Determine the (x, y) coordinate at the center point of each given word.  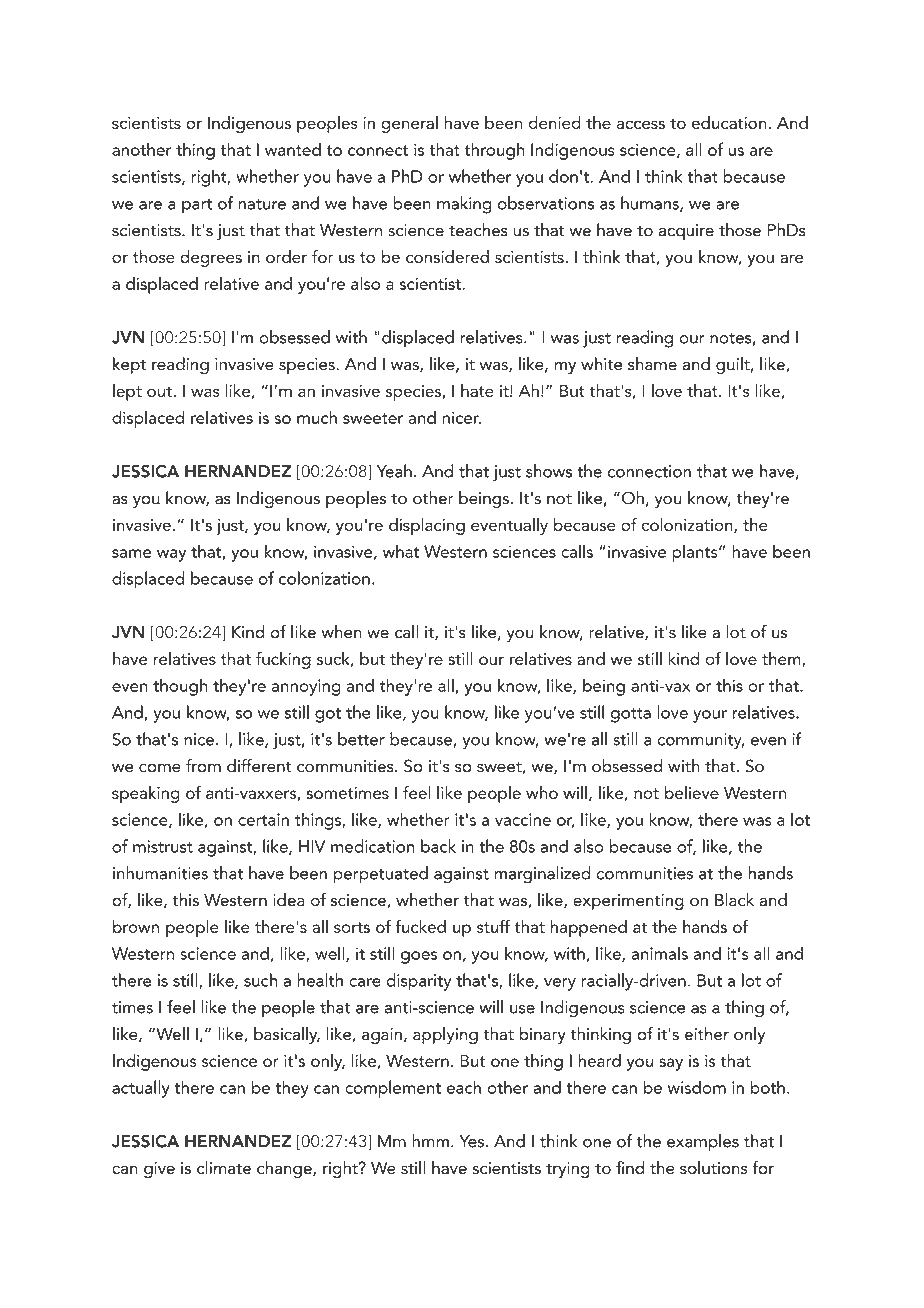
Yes (471, 1141)
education (729, 122)
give (159, 1170)
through (494, 151)
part (197, 206)
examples (703, 1142)
